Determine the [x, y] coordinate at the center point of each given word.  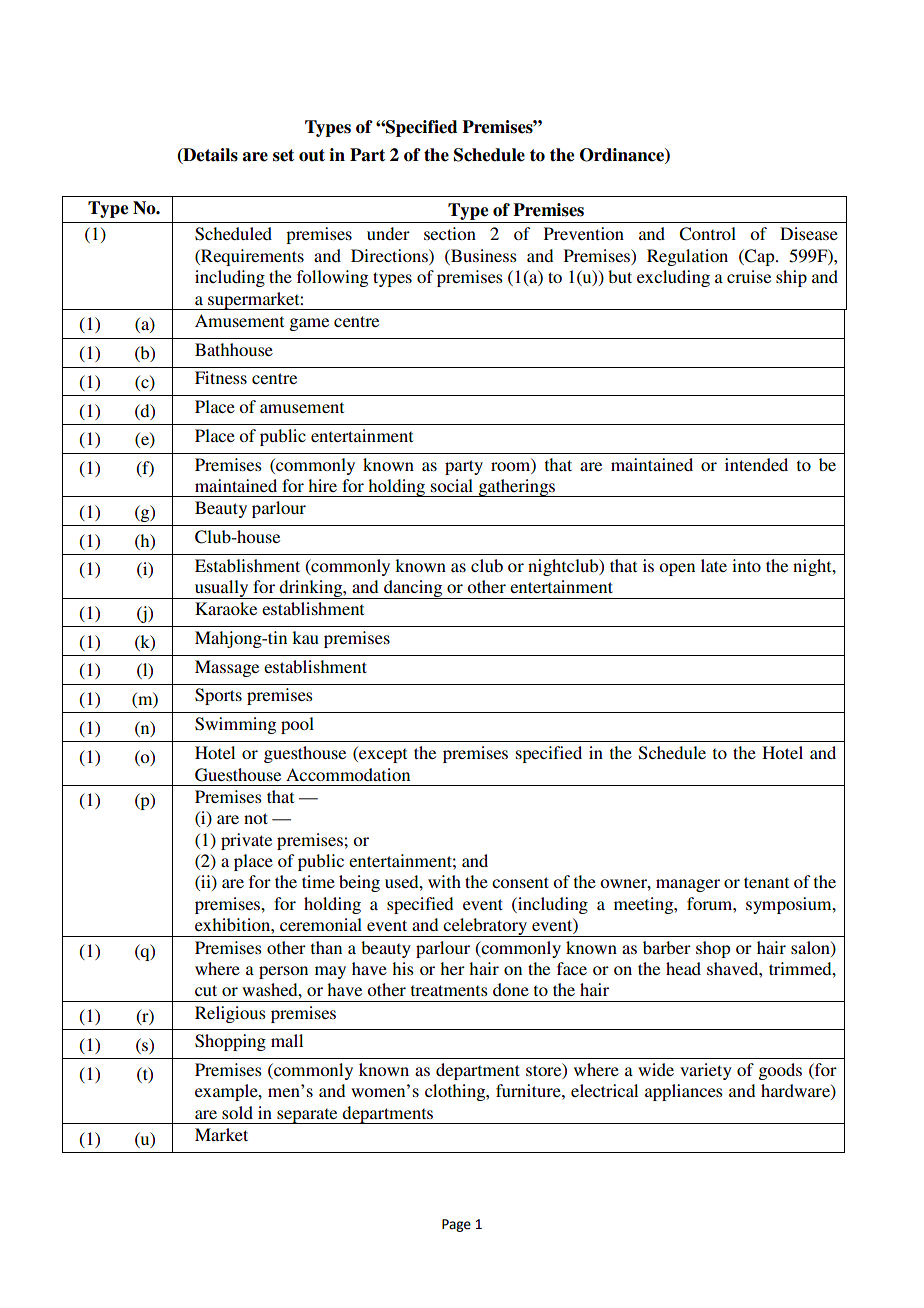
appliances [684, 1092]
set [283, 155]
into [746, 565]
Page [456, 1225]
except [382, 755]
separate [307, 1116]
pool [297, 725]
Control [707, 234]
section [450, 233]
